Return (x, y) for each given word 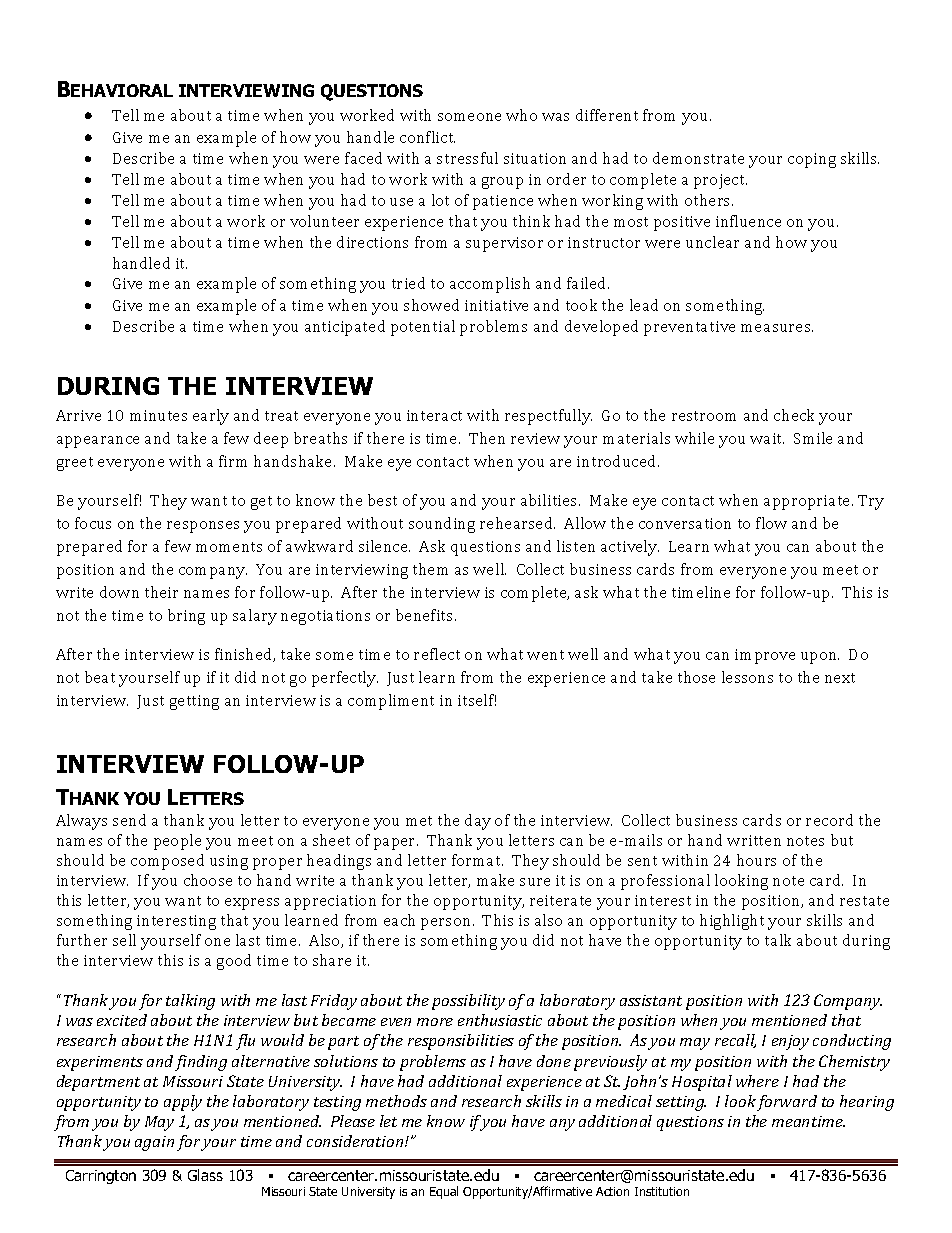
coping (812, 160)
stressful (467, 158)
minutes (158, 415)
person (447, 924)
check (794, 415)
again (154, 1143)
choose (208, 880)
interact (434, 415)
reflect (437, 654)
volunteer (324, 221)
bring (186, 617)
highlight (732, 922)
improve (765, 656)
